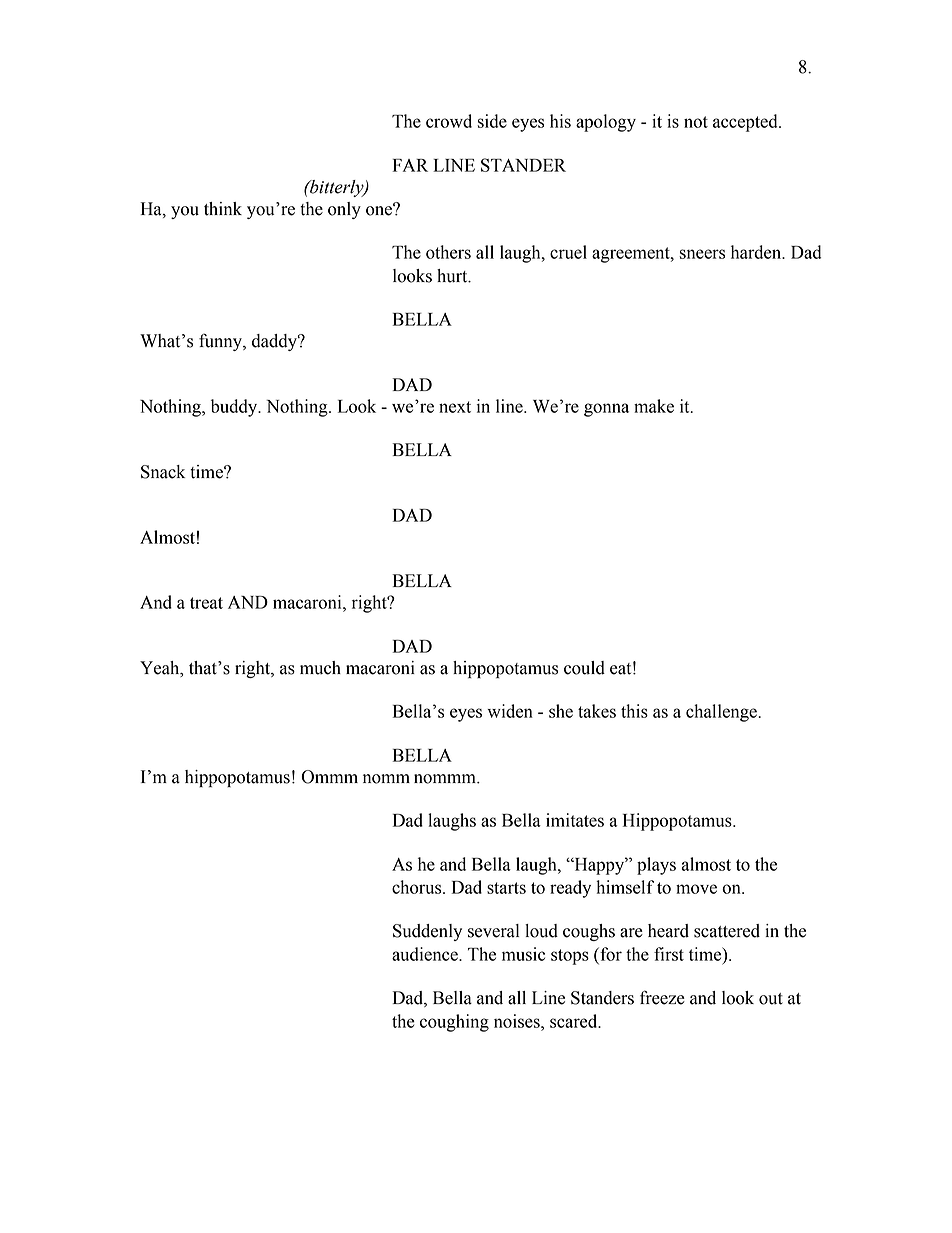 This document has width=952, height=1233. Describe the element at coordinates (320, 668) in the document. I see `much` at that location.
